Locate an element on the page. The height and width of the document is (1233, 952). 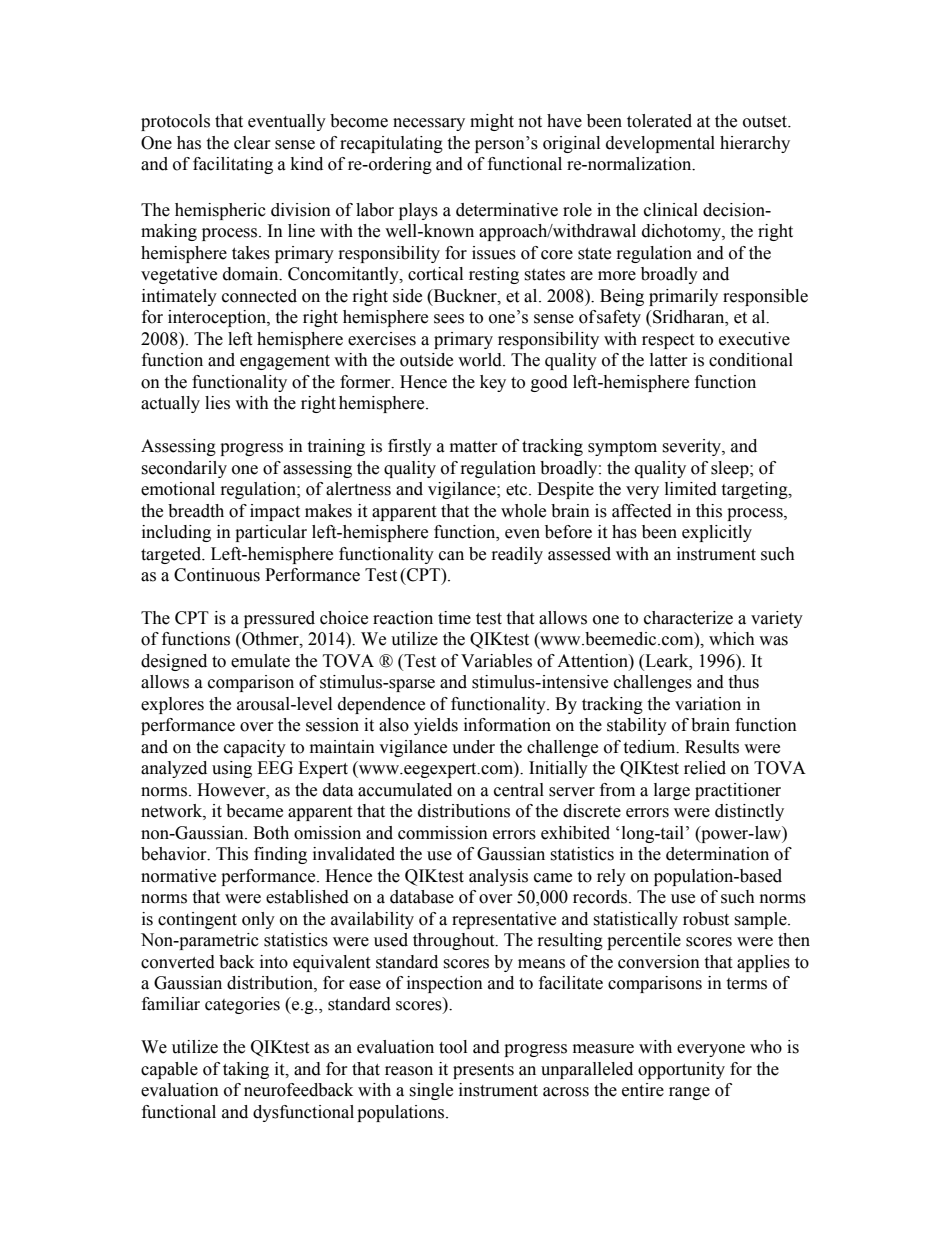
secondarily is located at coordinates (184, 469).
